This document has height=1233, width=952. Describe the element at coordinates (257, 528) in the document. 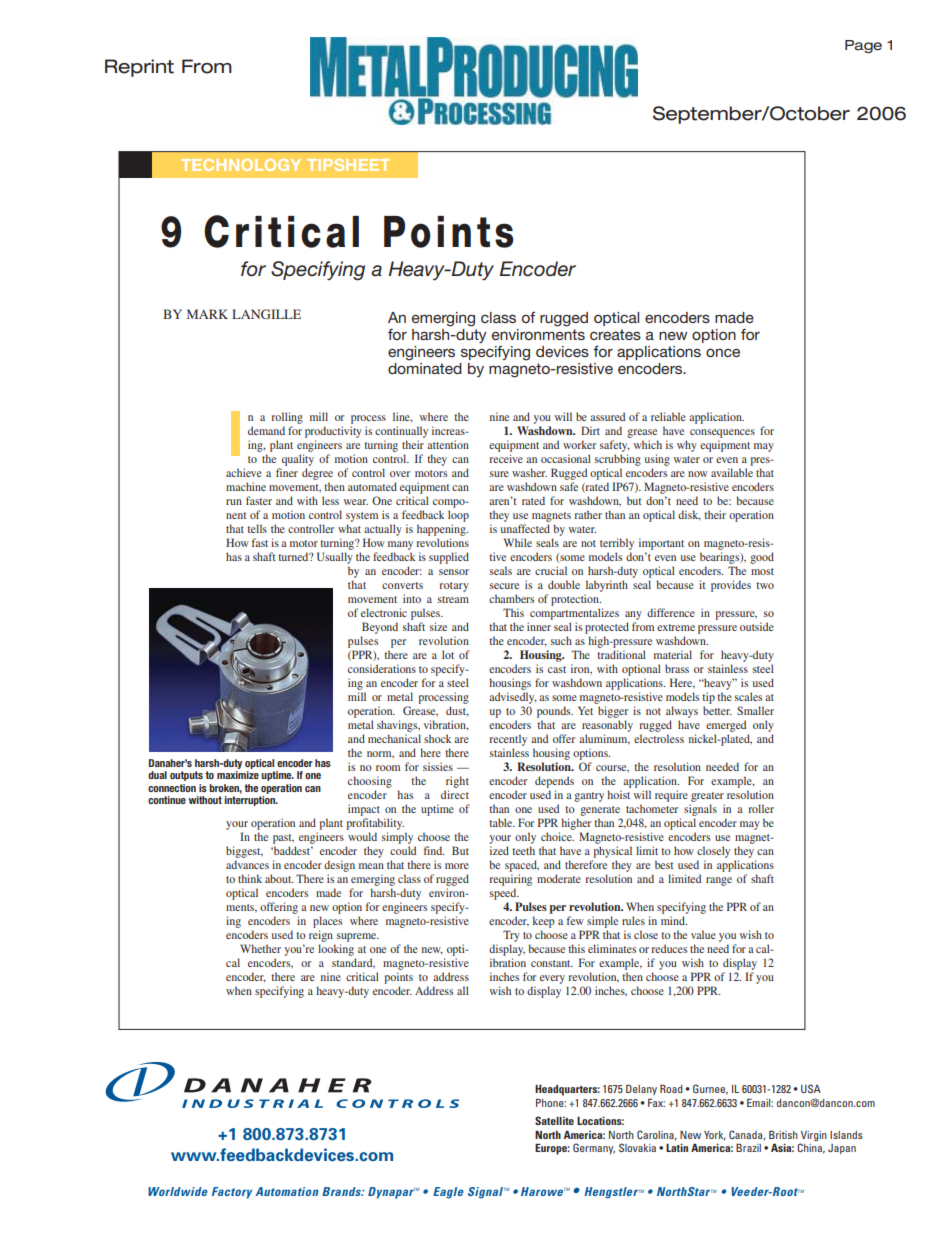

I see `tells` at that location.
